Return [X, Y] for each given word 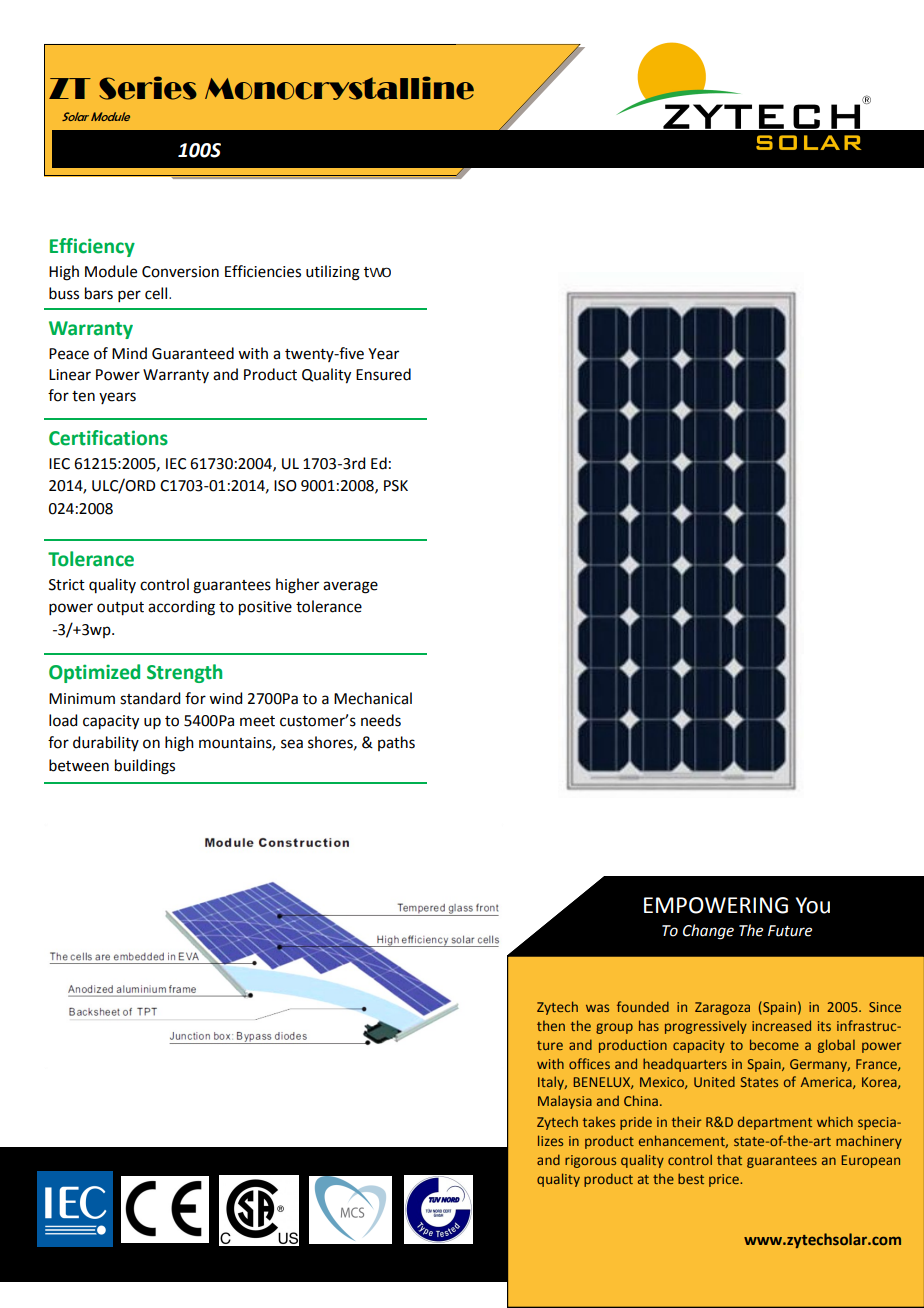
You [813, 905]
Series [148, 88]
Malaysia [565, 1102]
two [377, 272]
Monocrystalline [339, 88]
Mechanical [373, 698]
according [181, 608]
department [775, 1123]
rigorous [590, 1161]
